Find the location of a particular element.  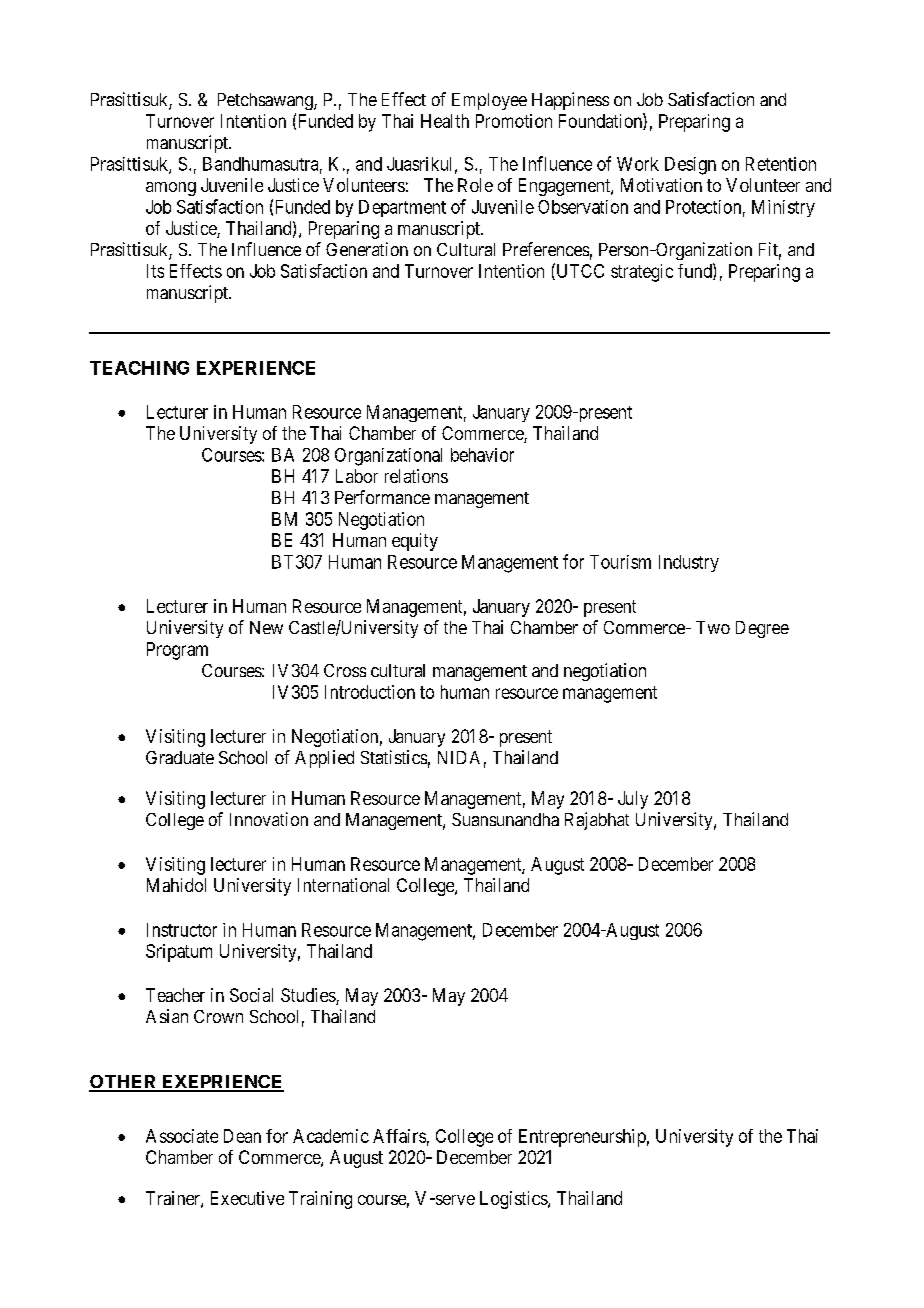

Innovation is located at coordinates (269, 819).
